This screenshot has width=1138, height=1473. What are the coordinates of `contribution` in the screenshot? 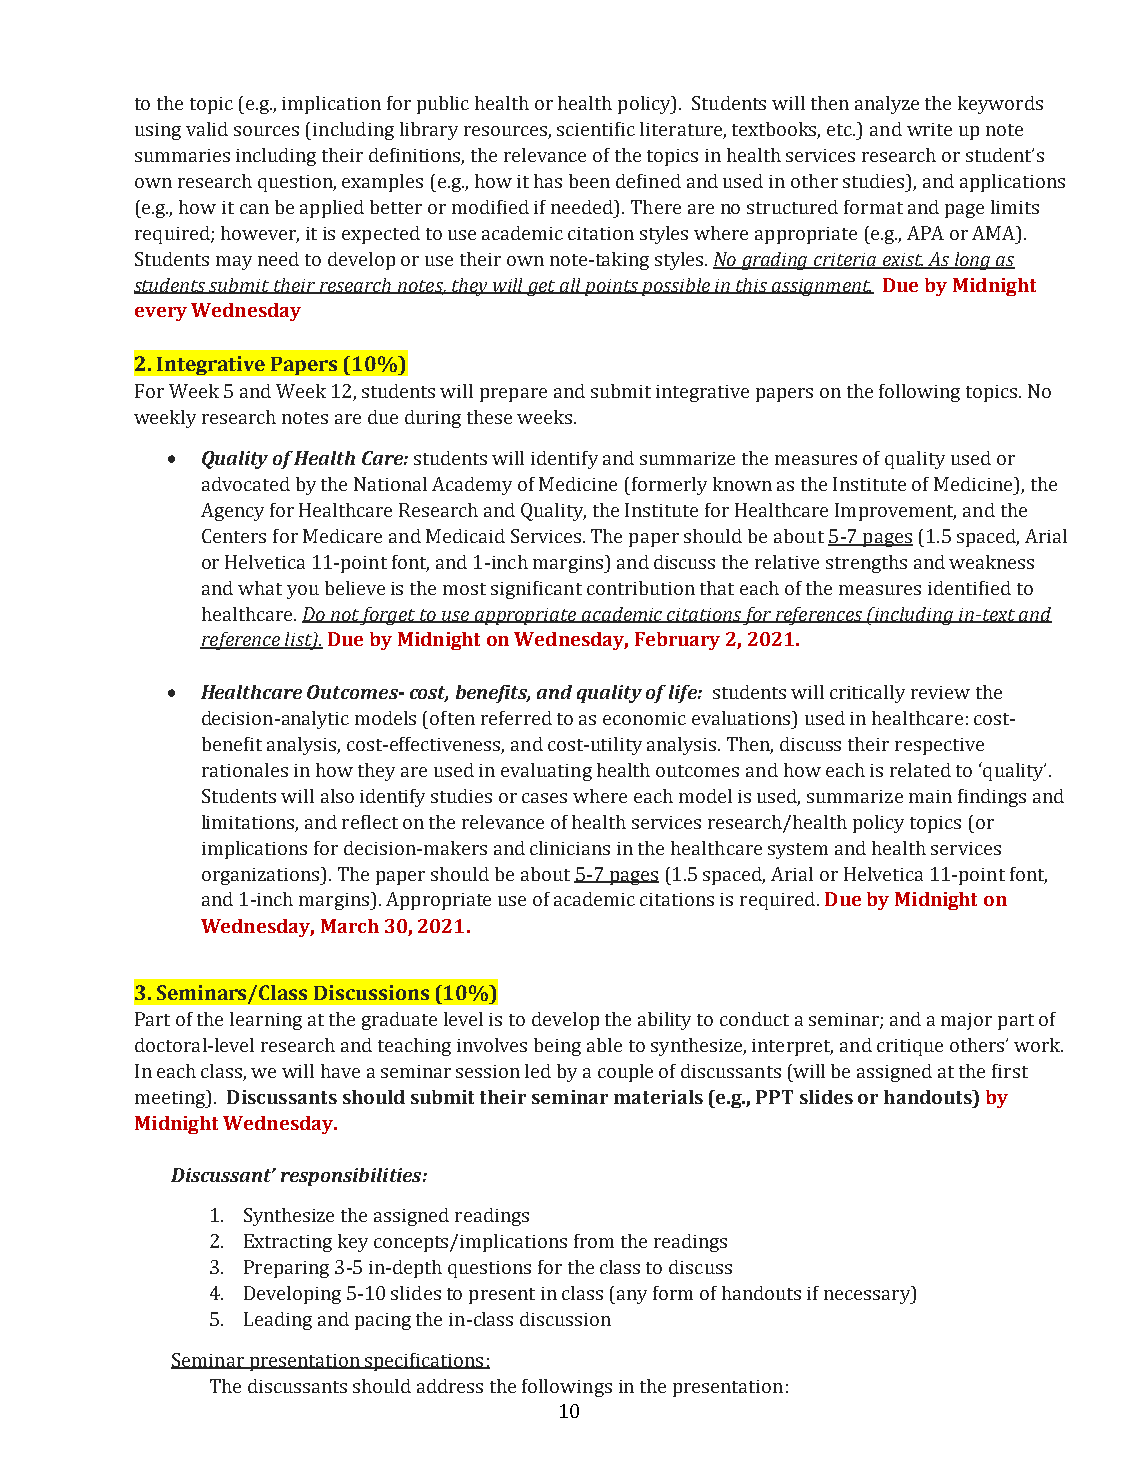 It's located at (641, 588).
